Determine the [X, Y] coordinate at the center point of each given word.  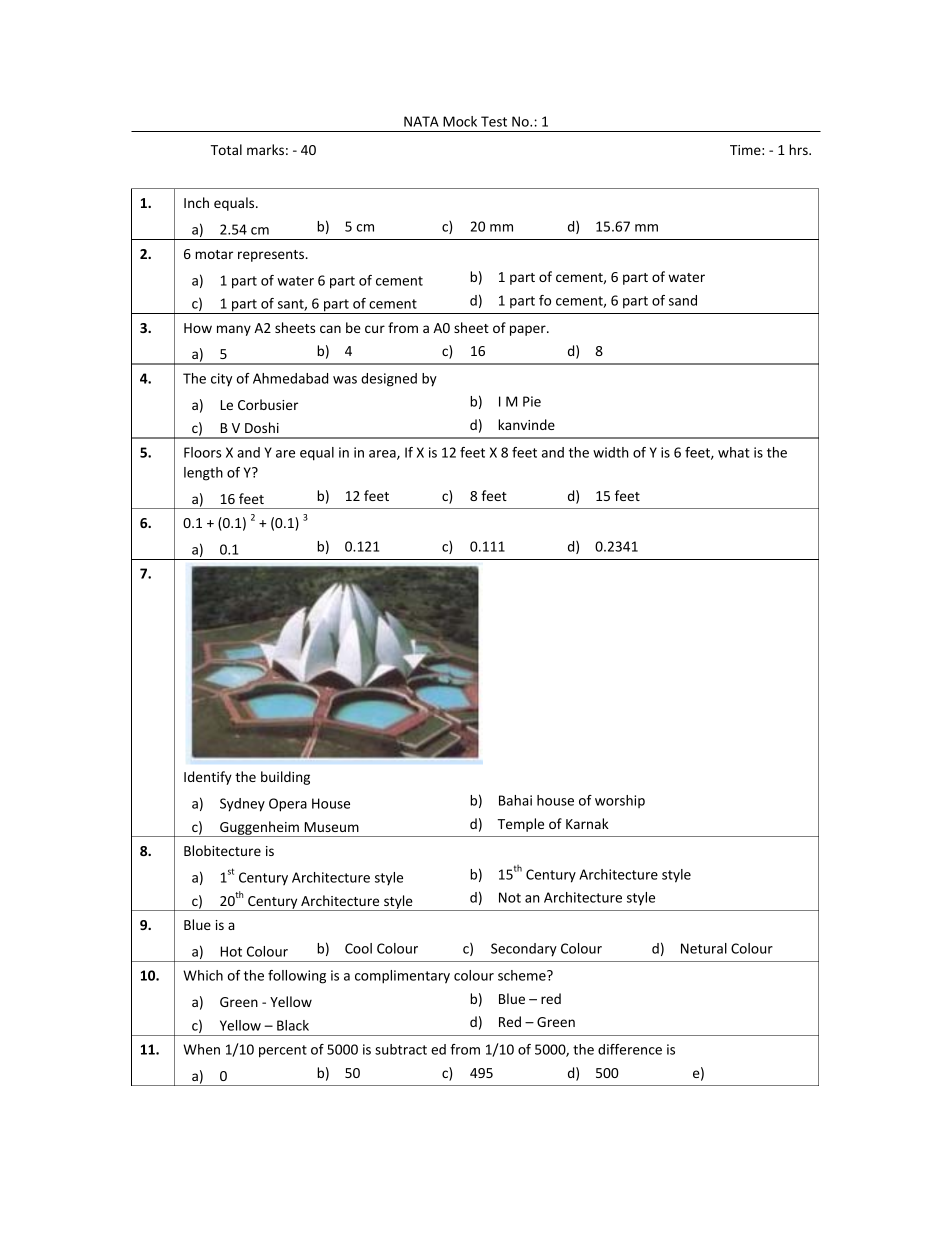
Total [226, 149]
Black [293, 1025]
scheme [523, 975]
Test [494, 121]
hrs [799, 149]
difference [630, 1049]
